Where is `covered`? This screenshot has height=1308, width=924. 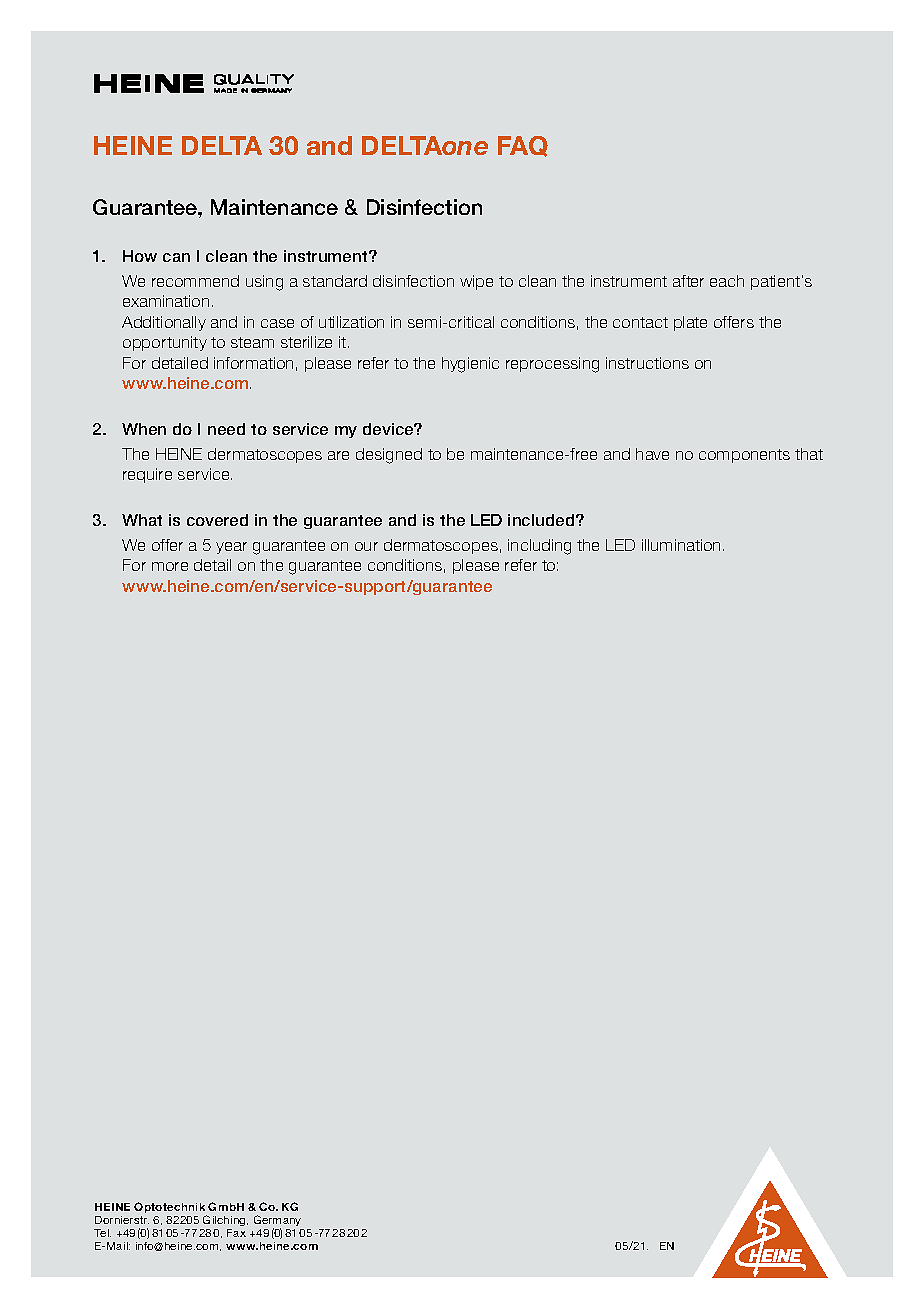
covered is located at coordinates (217, 520).
